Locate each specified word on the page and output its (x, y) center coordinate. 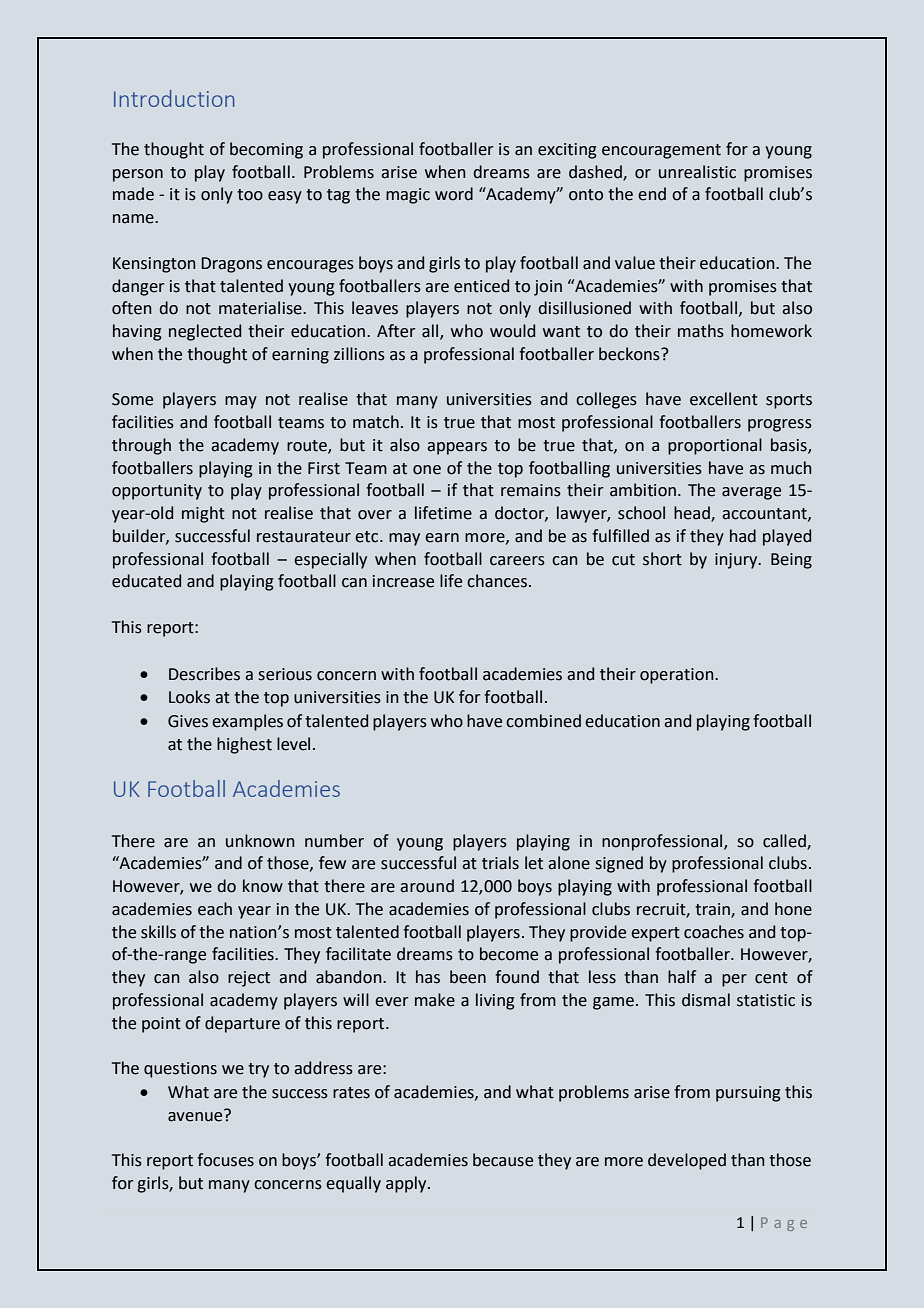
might (203, 514)
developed (687, 1161)
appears (457, 448)
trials (500, 863)
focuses (225, 1160)
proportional (715, 446)
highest (244, 745)
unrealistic (697, 172)
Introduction (174, 98)
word (454, 194)
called (785, 841)
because (503, 1160)
